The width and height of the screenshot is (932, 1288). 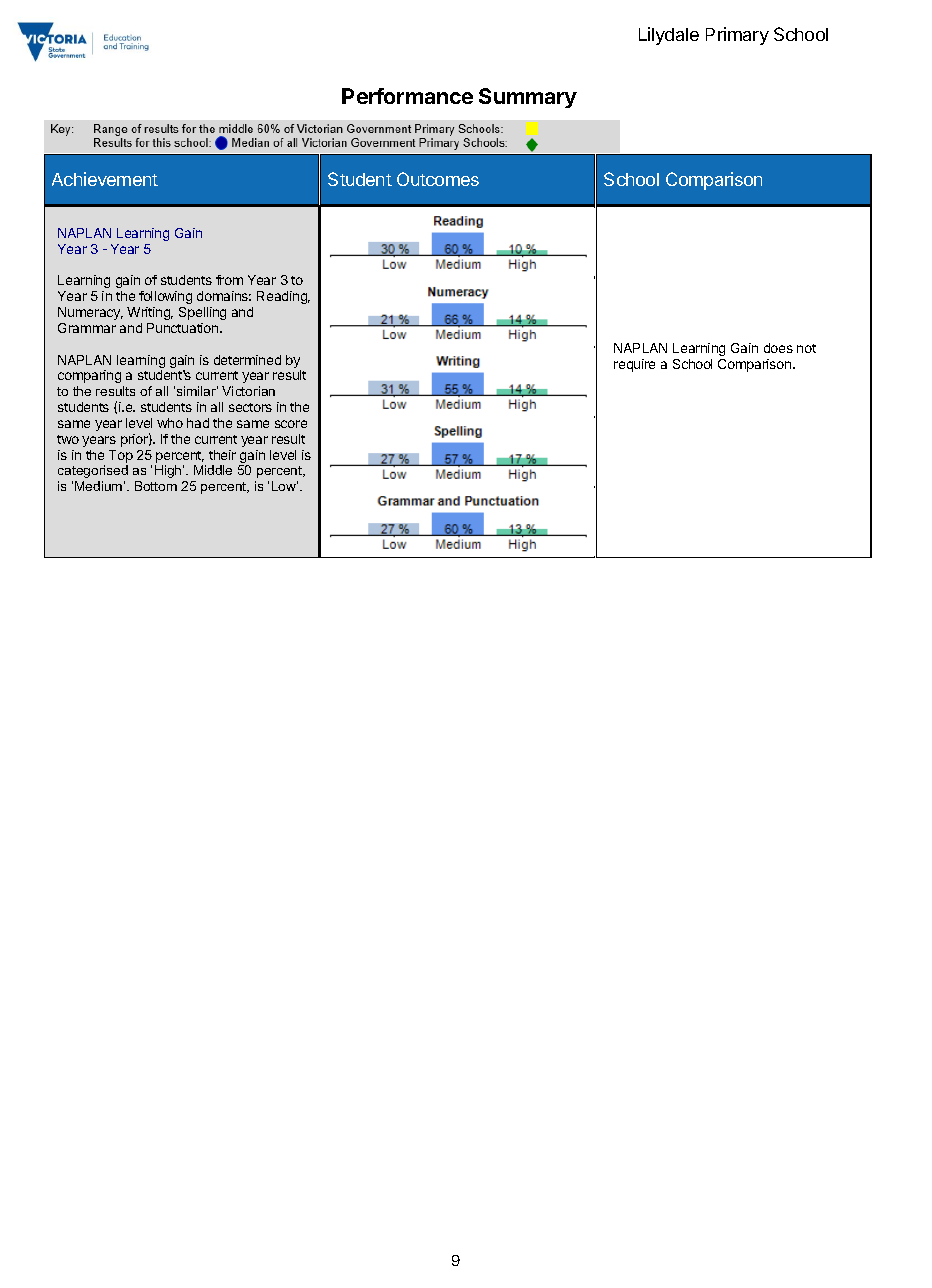 What do you see at coordinates (806, 348) in the screenshot?
I see `not` at bounding box center [806, 348].
